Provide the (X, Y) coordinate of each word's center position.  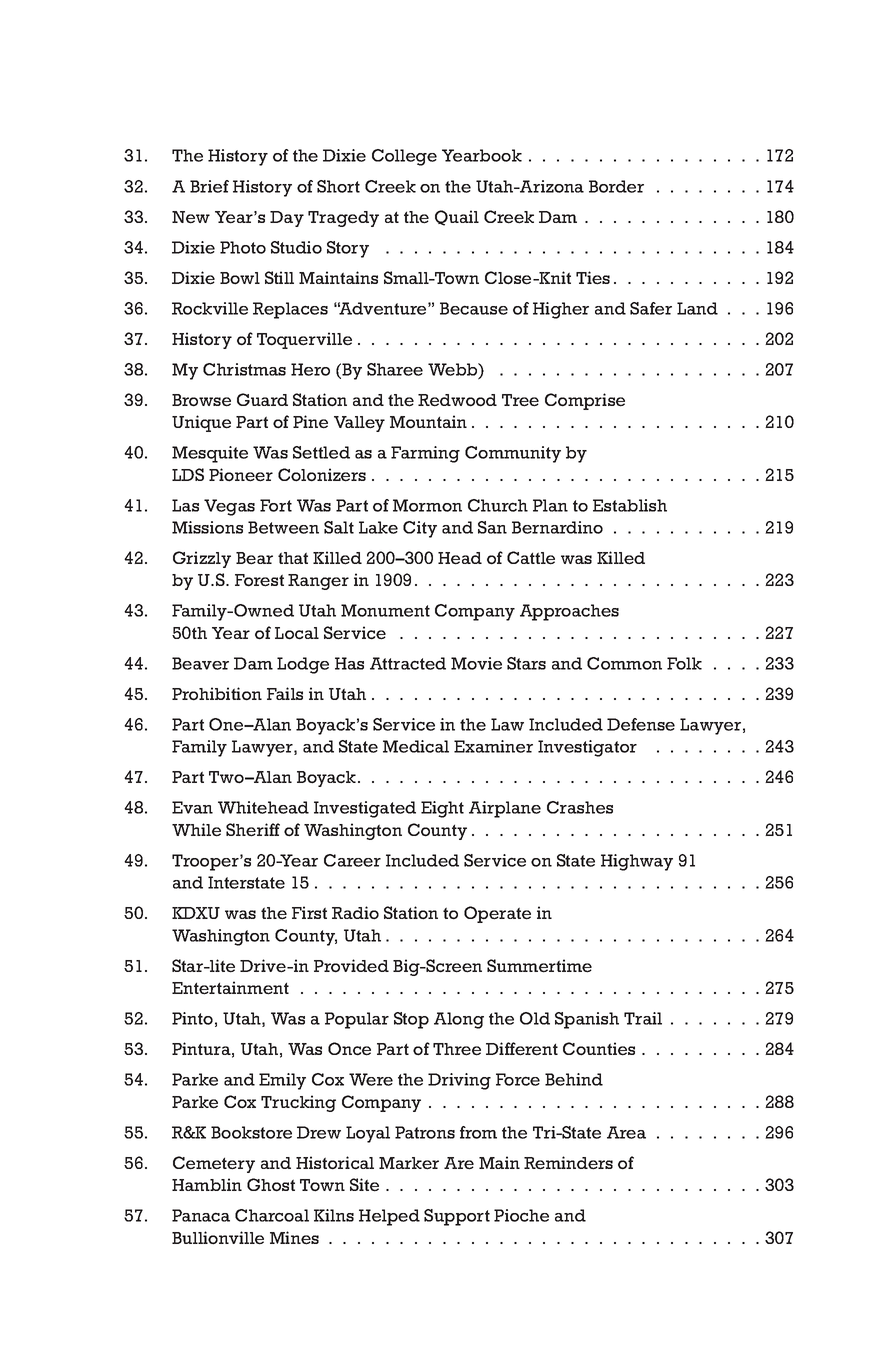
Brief (209, 186)
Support (457, 1217)
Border (616, 186)
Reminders (568, 1163)
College (404, 157)
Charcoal (272, 1215)
